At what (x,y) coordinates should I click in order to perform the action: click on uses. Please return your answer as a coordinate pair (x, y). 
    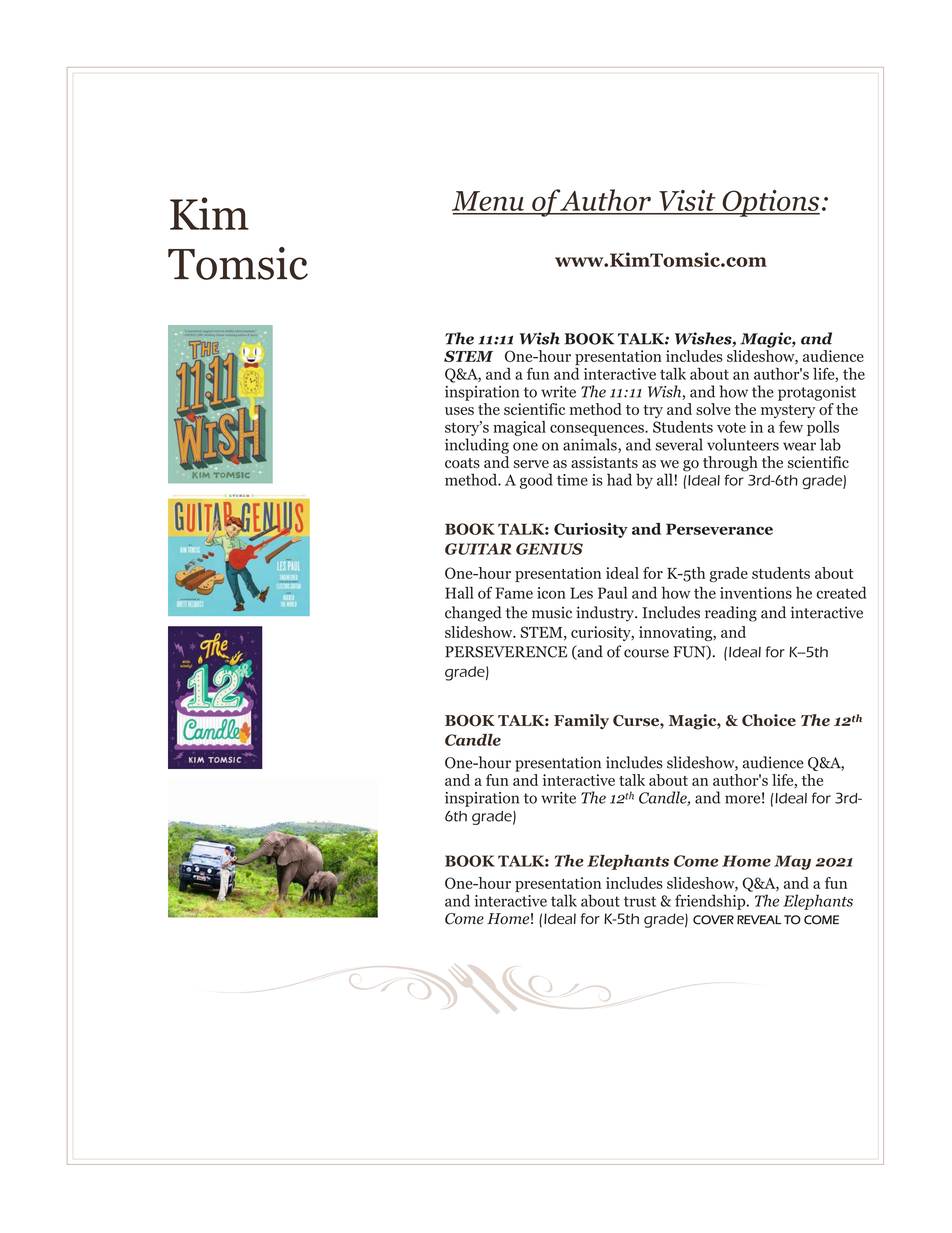
    Looking at the image, I should click on (459, 411).
